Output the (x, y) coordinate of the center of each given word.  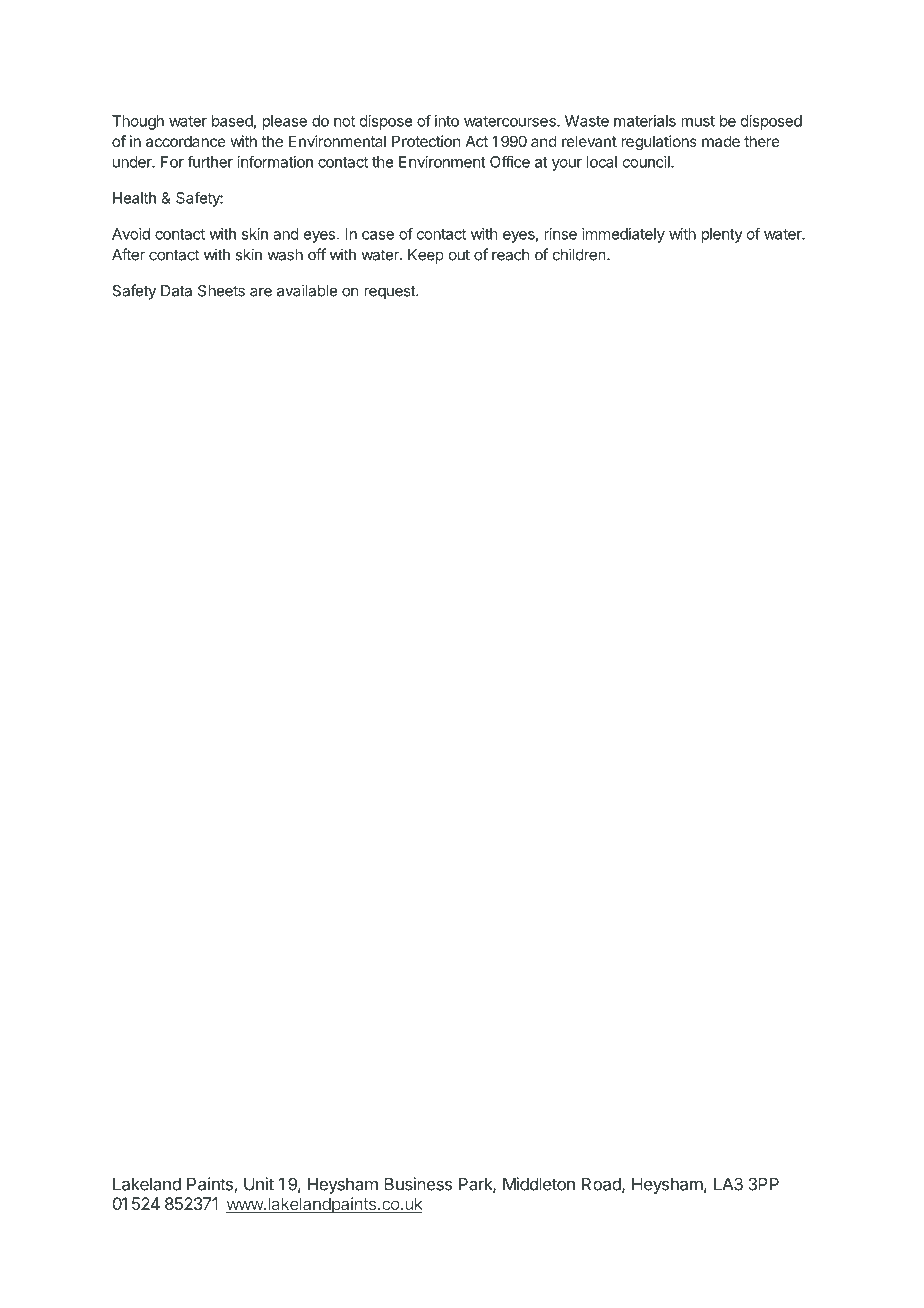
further (210, 161)
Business (418, 1184)
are (261, 292)
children (579, 254)
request (390, 293)
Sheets (221, 291)
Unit (259, 1184)
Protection (426, 141)
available (307, 290)
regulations (659, 143)
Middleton (539, 1184)
